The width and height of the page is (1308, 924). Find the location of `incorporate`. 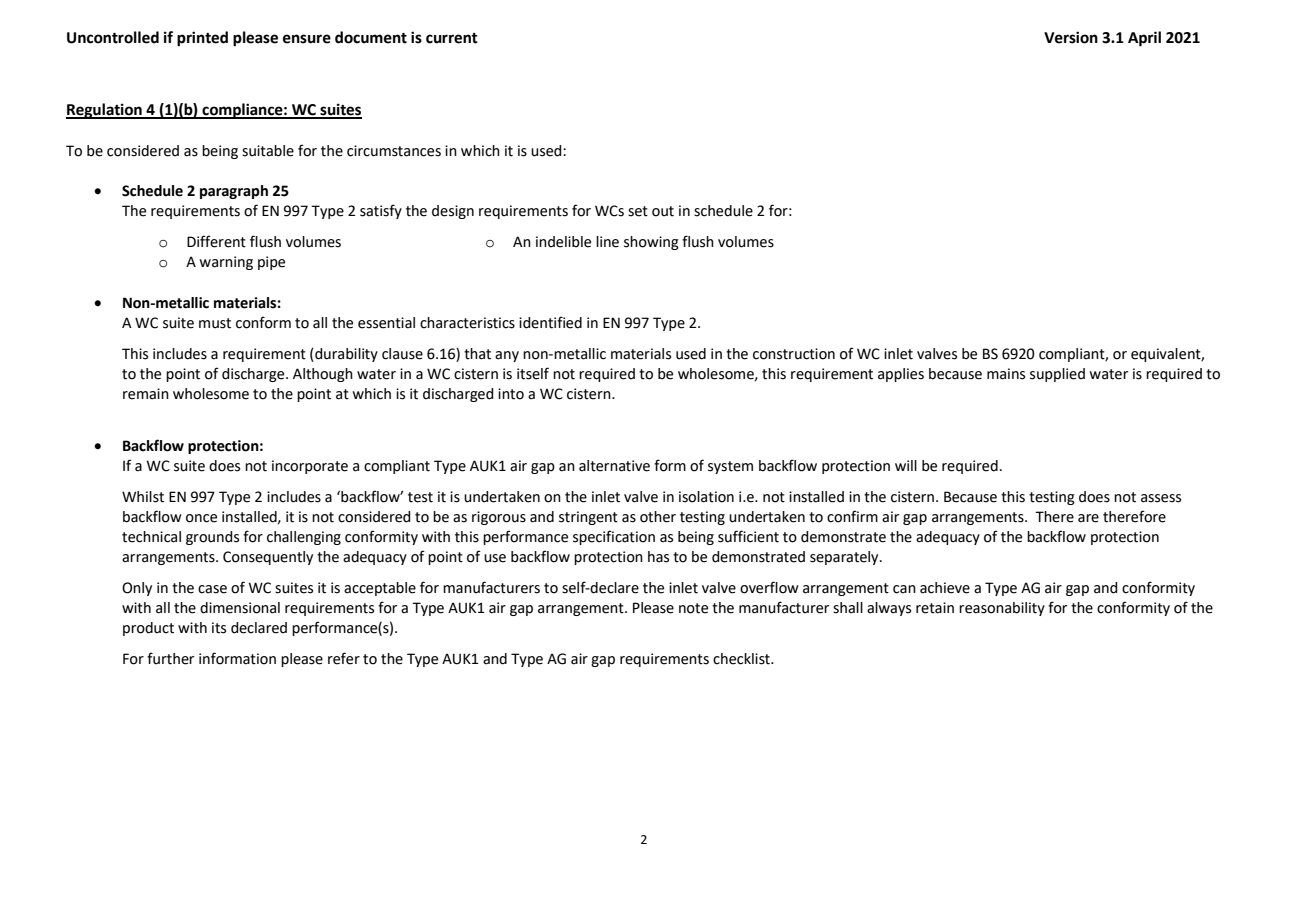

incorporate is located at coordinates (310, 467).
